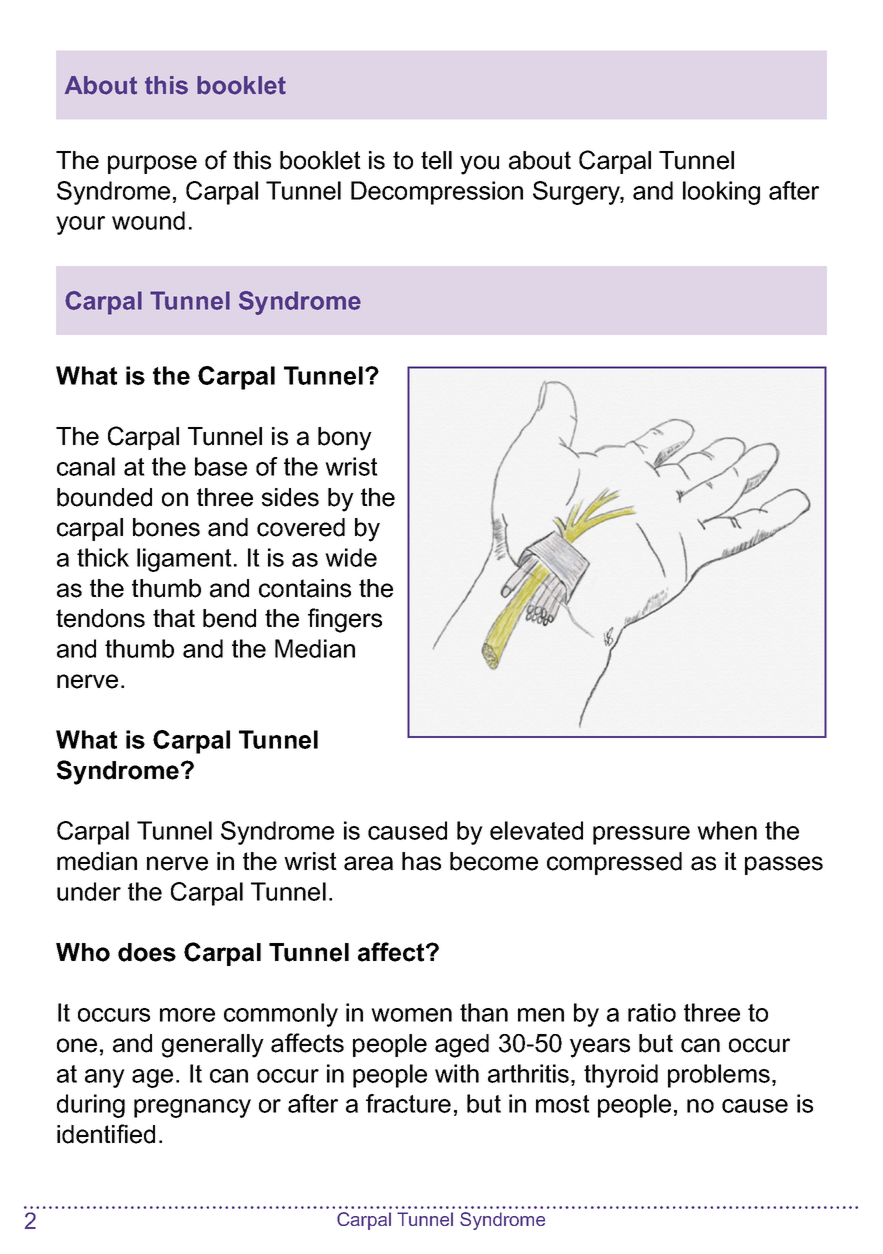 The height and width of the page is (1254, 883). What do you see at coordinates (721, 193) in the page?
I see `looking` at bounding box center [721, 193].
